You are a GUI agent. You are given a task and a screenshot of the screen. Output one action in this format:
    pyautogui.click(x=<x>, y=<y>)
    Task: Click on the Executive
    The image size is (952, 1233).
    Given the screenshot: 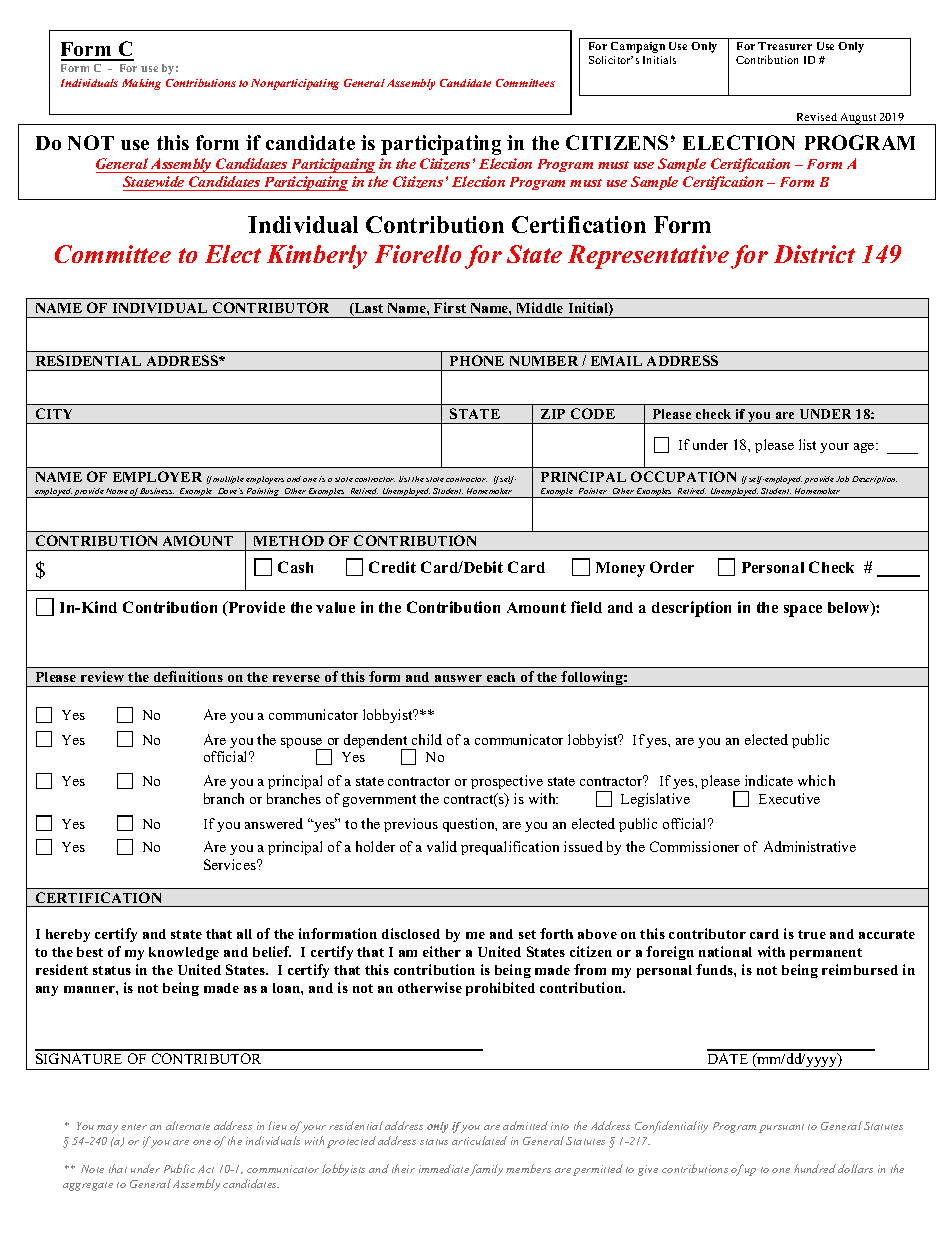 What is the action you would take?
    pyautogui.click(x=789, y=798)
